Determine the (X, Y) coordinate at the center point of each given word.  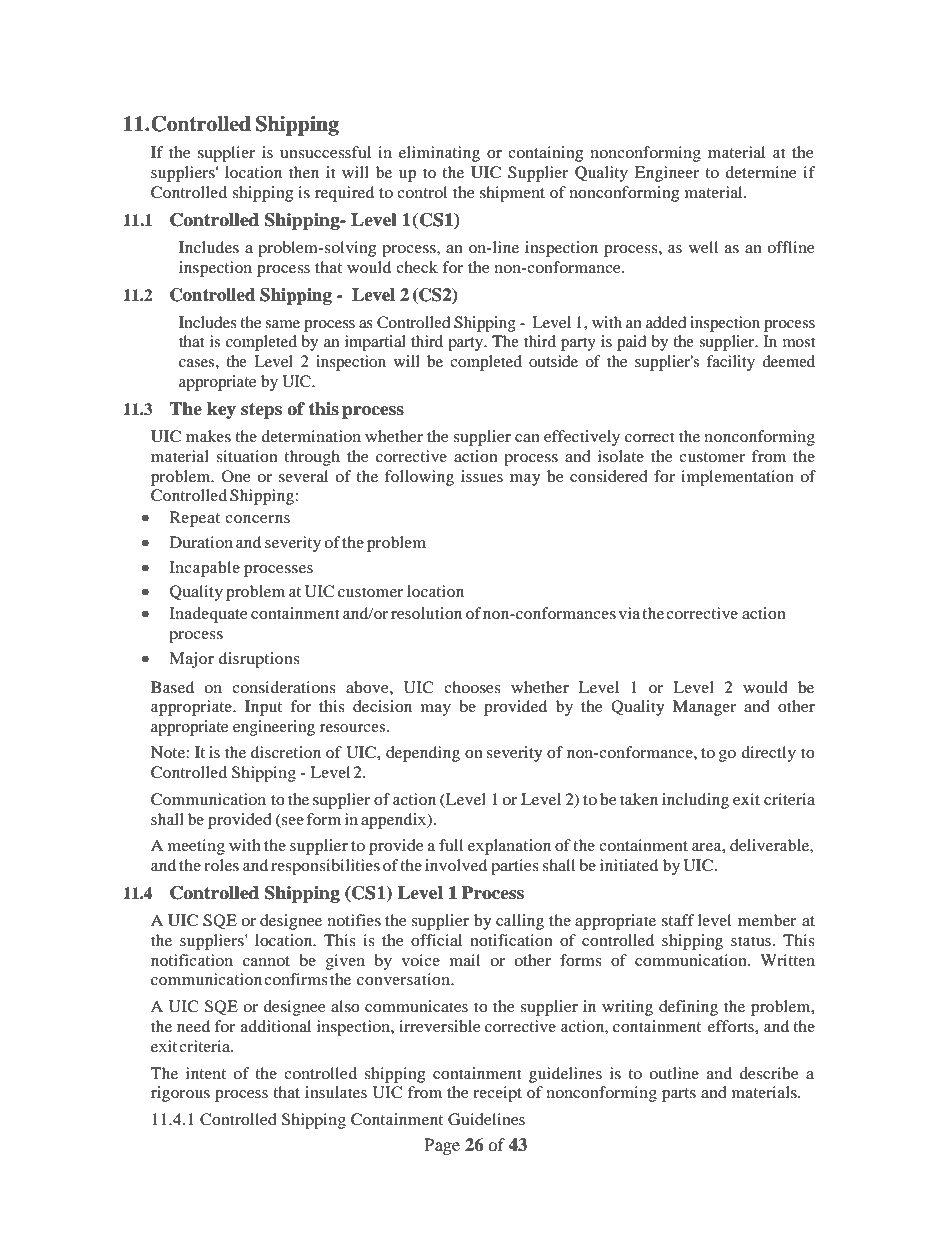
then (304, 172)
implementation (737, 478)
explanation (509, 847)
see (292, 821)
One (236, 476)
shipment (512, 194)
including (695, 801)
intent (206, 1073)
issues (482, 476)
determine (761, 172)
